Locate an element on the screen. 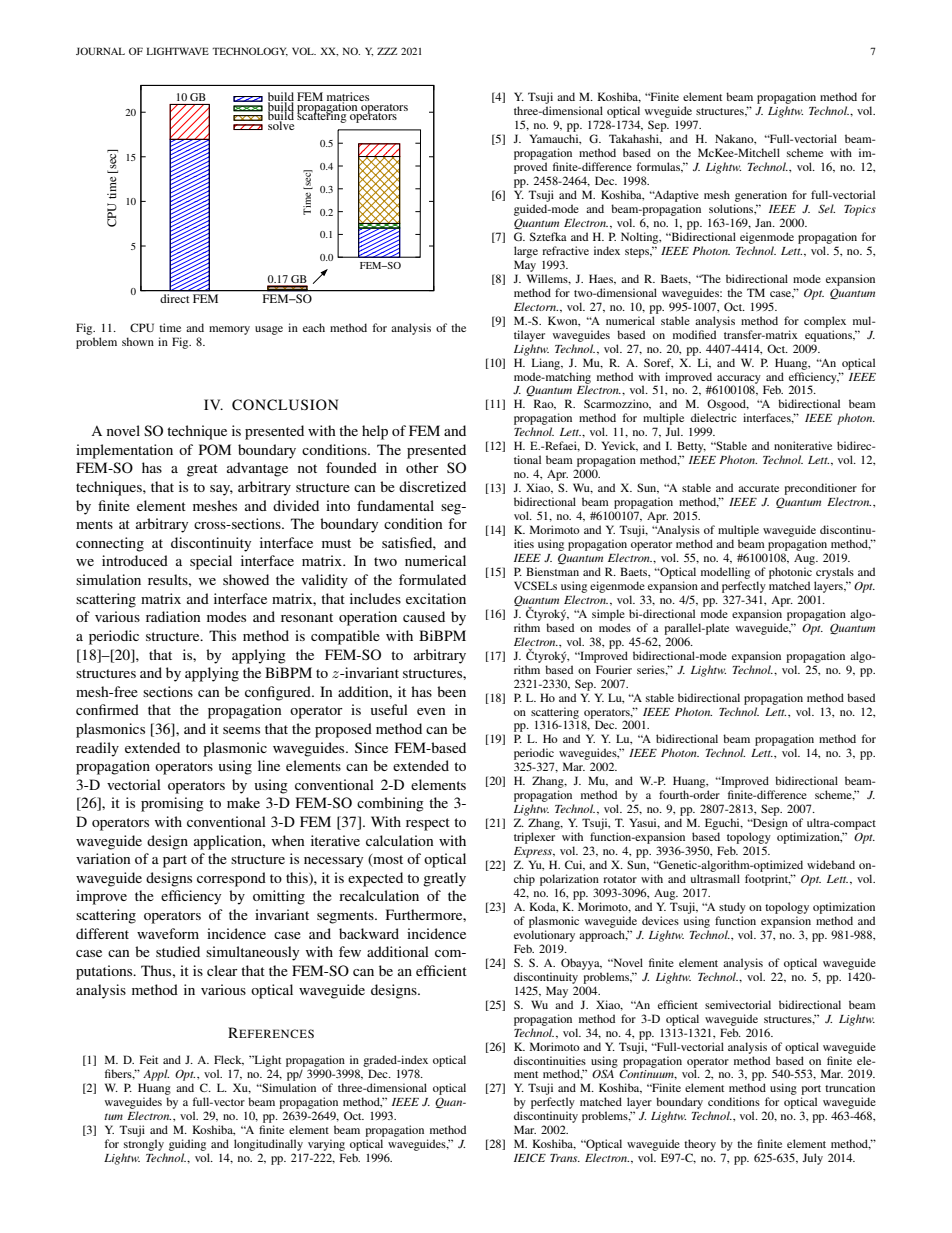  accuracy is located at coordinates (738, 380).
